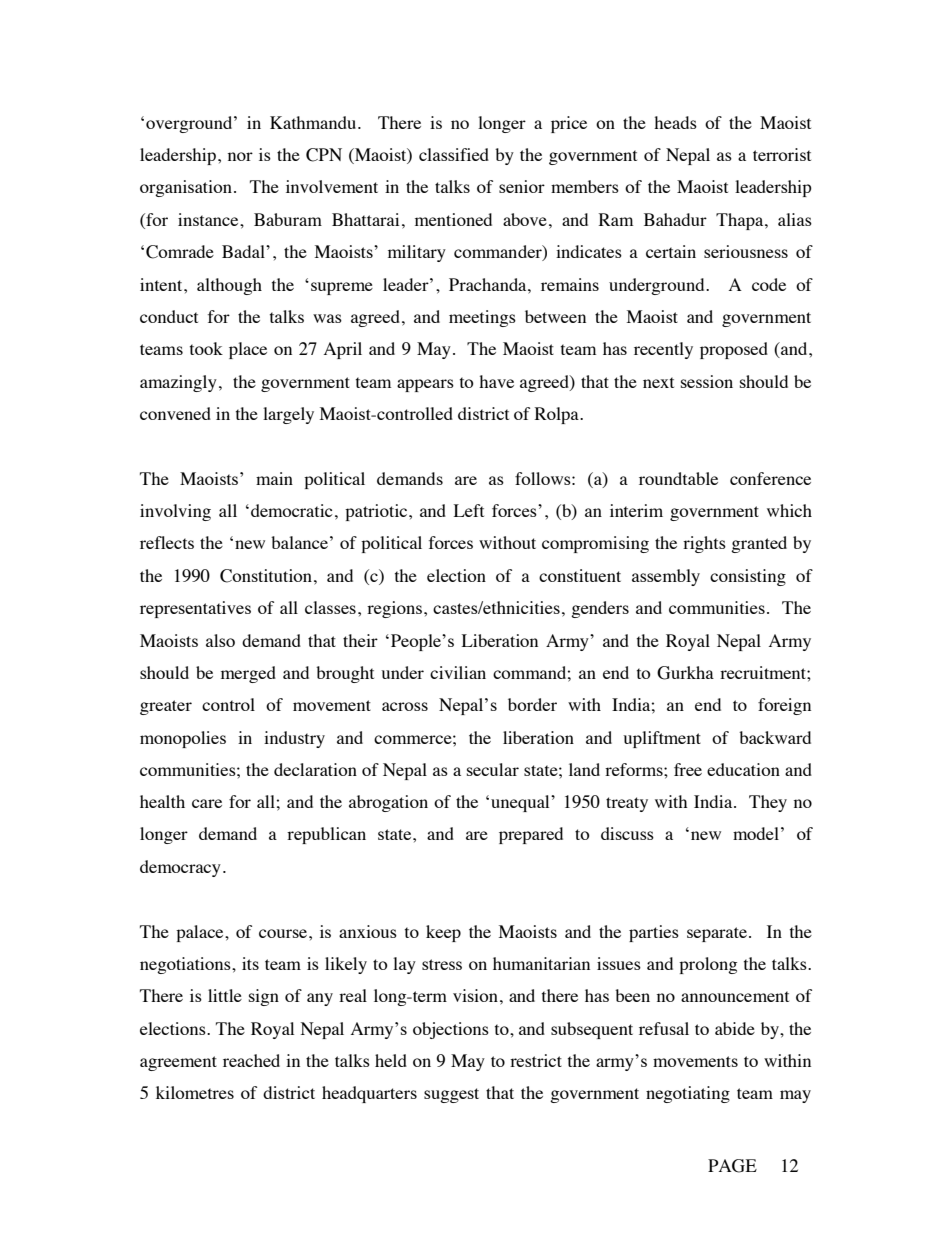  Describe the element at coordinates (292, 510) in the page. I see `democratic` at that location.
